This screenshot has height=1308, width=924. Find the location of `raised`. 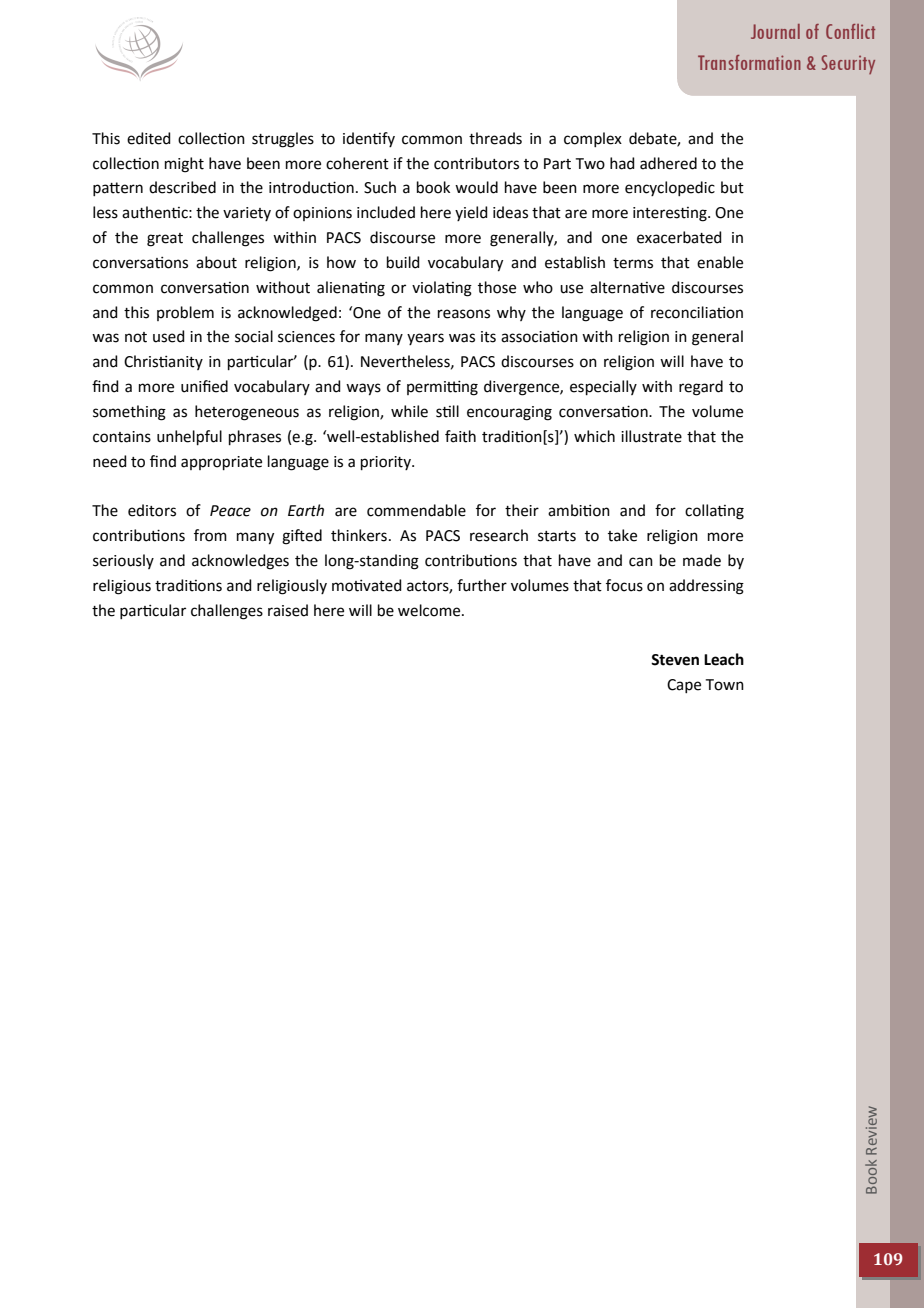

raised is located at coordinates (288, 610).
